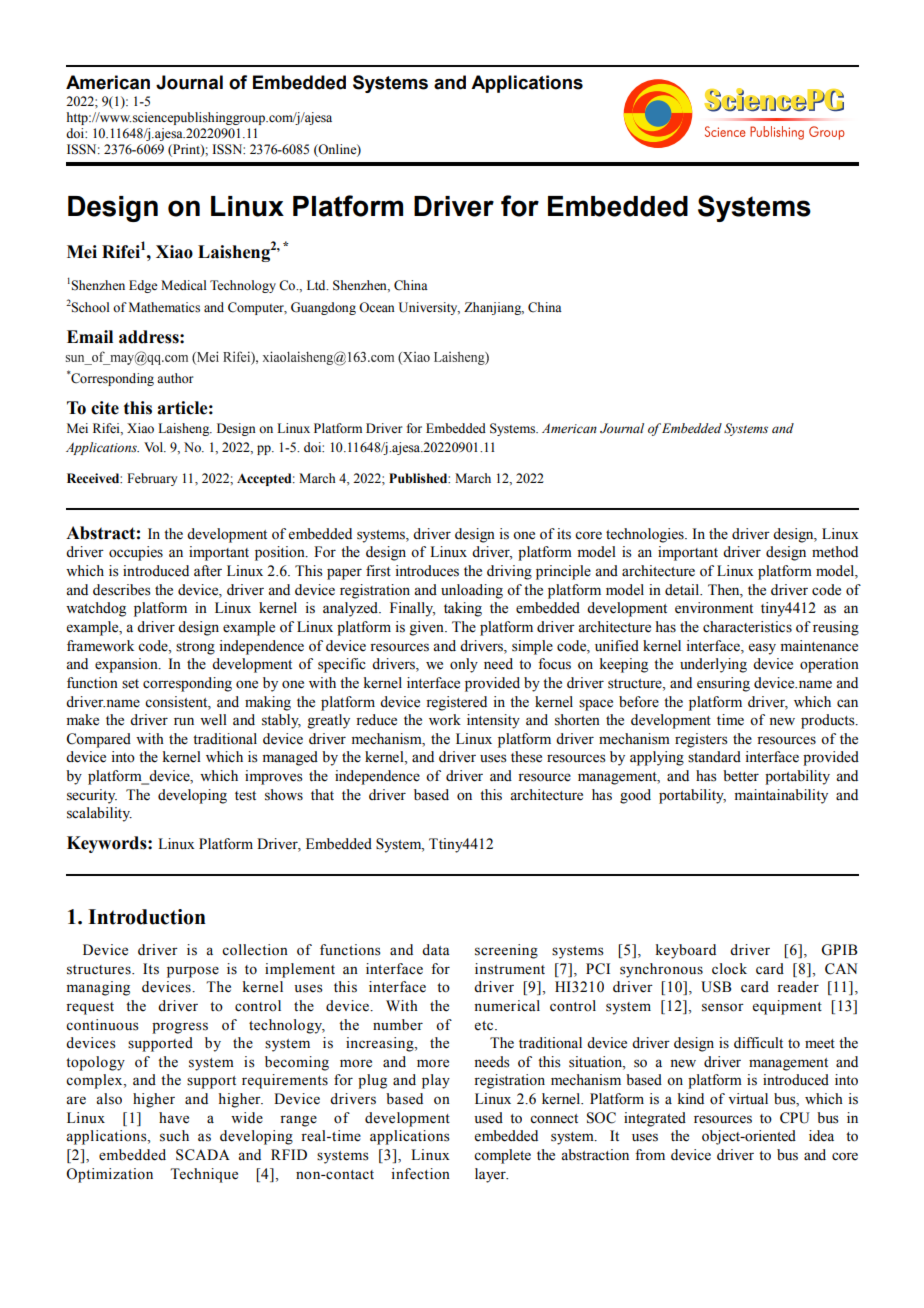 This image has height=1308, width=924. Describe the element at coordinates (646, 535) in the image. I see `technologies` at that location.
